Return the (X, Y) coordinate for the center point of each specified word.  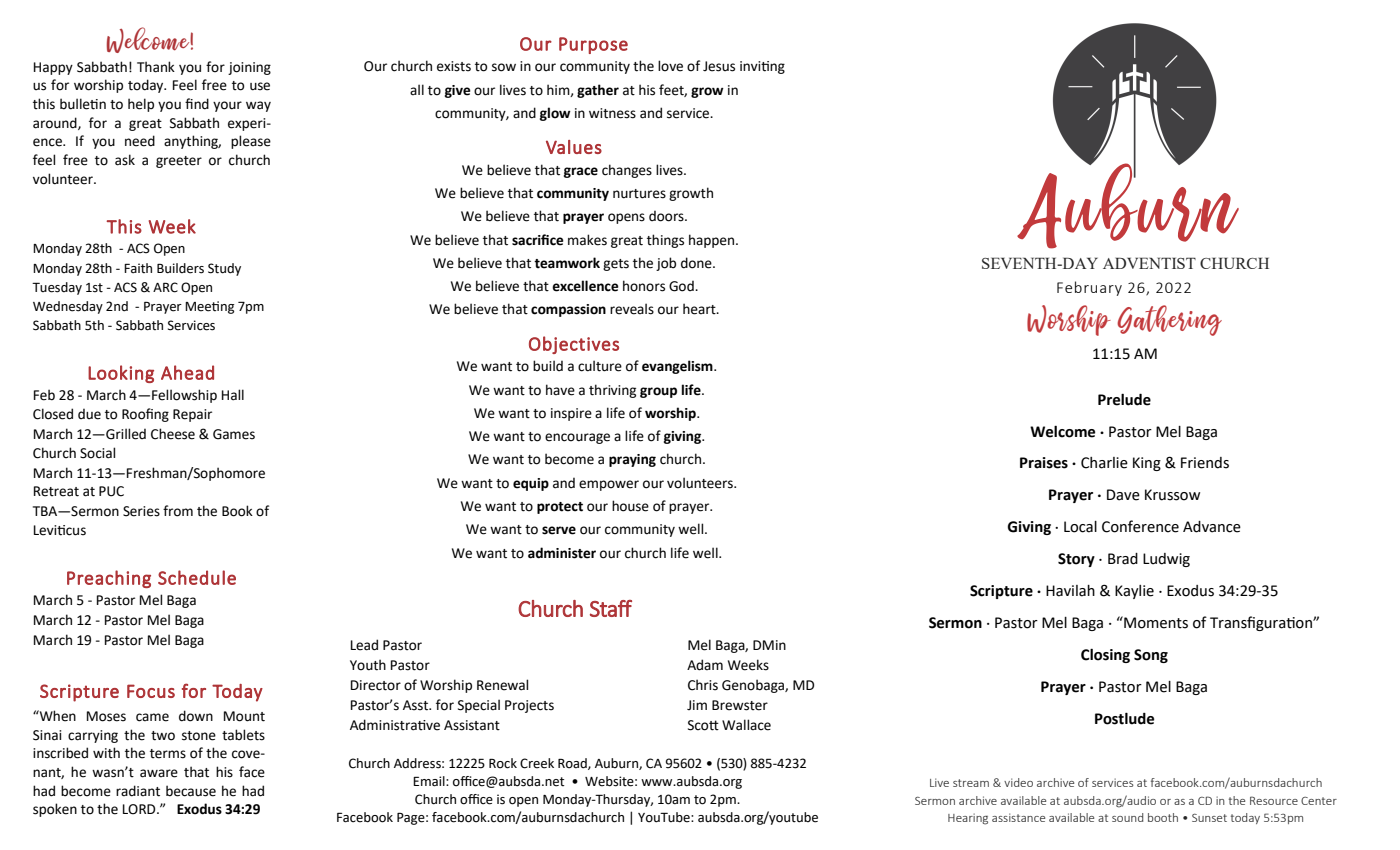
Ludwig (1166, 560)
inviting (762, 67)
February (1089, 288)
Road (573, 764)
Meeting (209, 307)
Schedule (197, 577)
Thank (156, 67)
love (670, 66)
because (191, 791)
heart (700, 309)
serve (559, 530)
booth (1163, 817)
